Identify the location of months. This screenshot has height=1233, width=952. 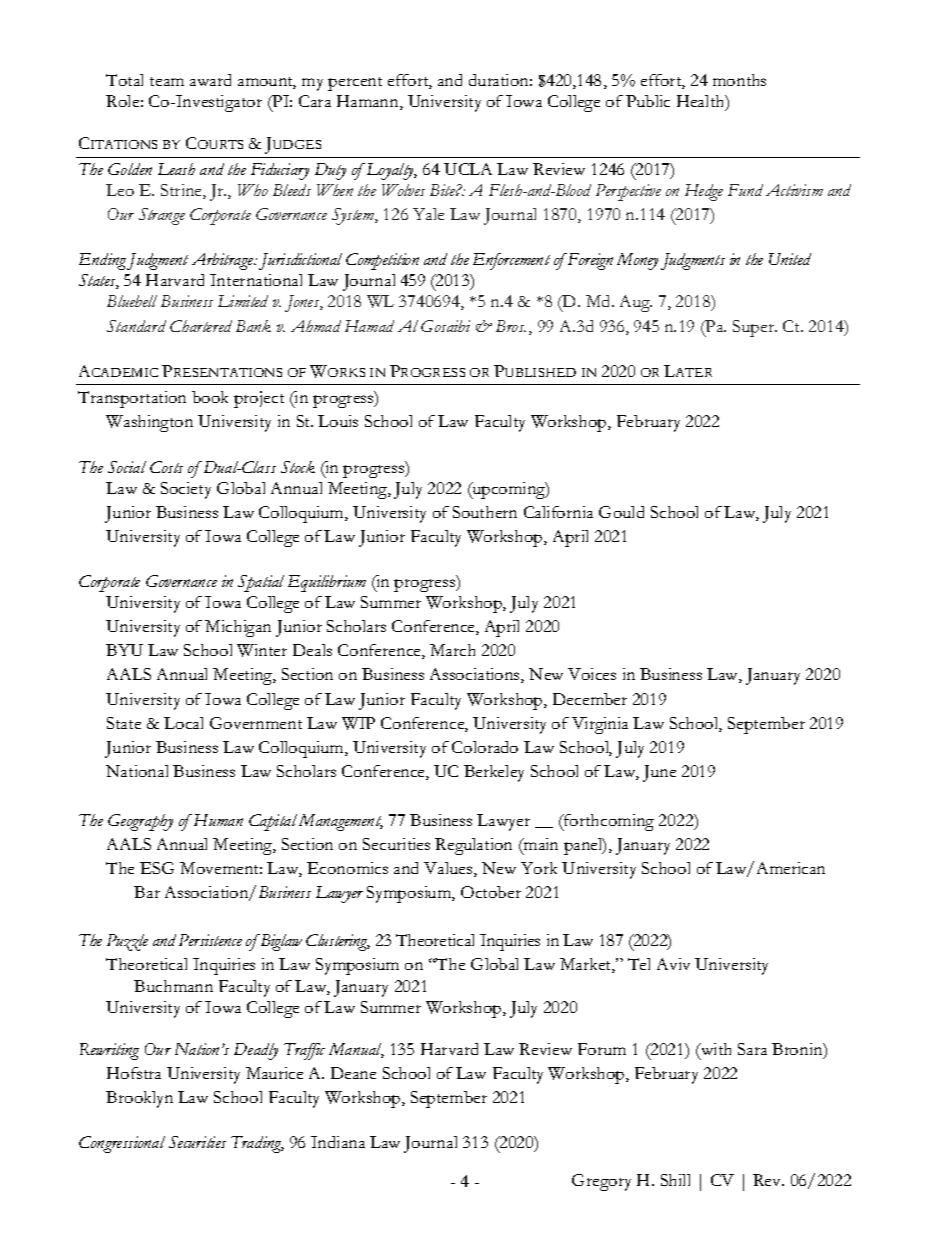
(739, 80).
